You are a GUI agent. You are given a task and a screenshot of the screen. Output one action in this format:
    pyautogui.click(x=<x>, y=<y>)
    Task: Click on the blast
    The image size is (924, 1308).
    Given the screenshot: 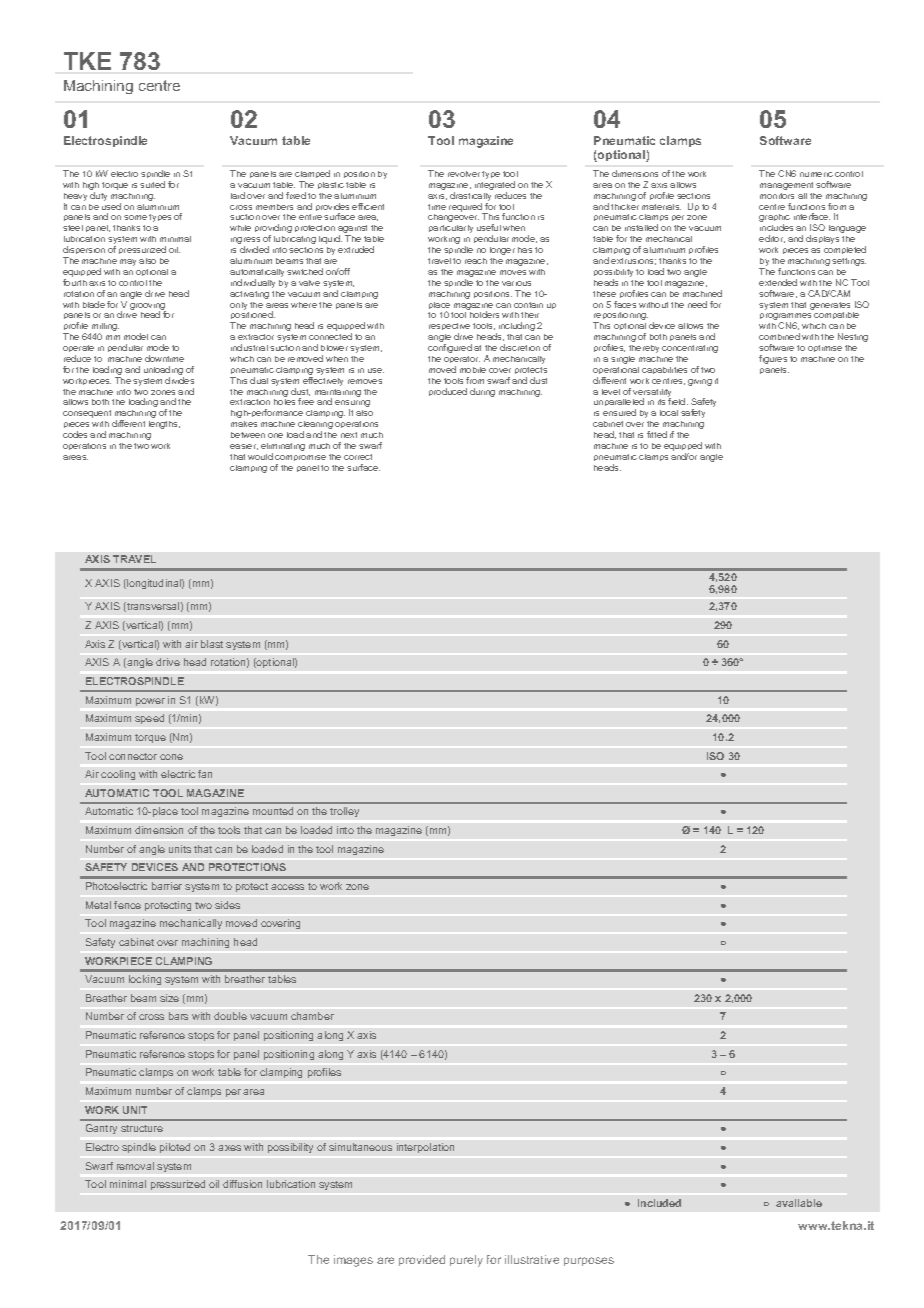 What is the action you would take?
    pyautogui.click(x=212, y=644)
